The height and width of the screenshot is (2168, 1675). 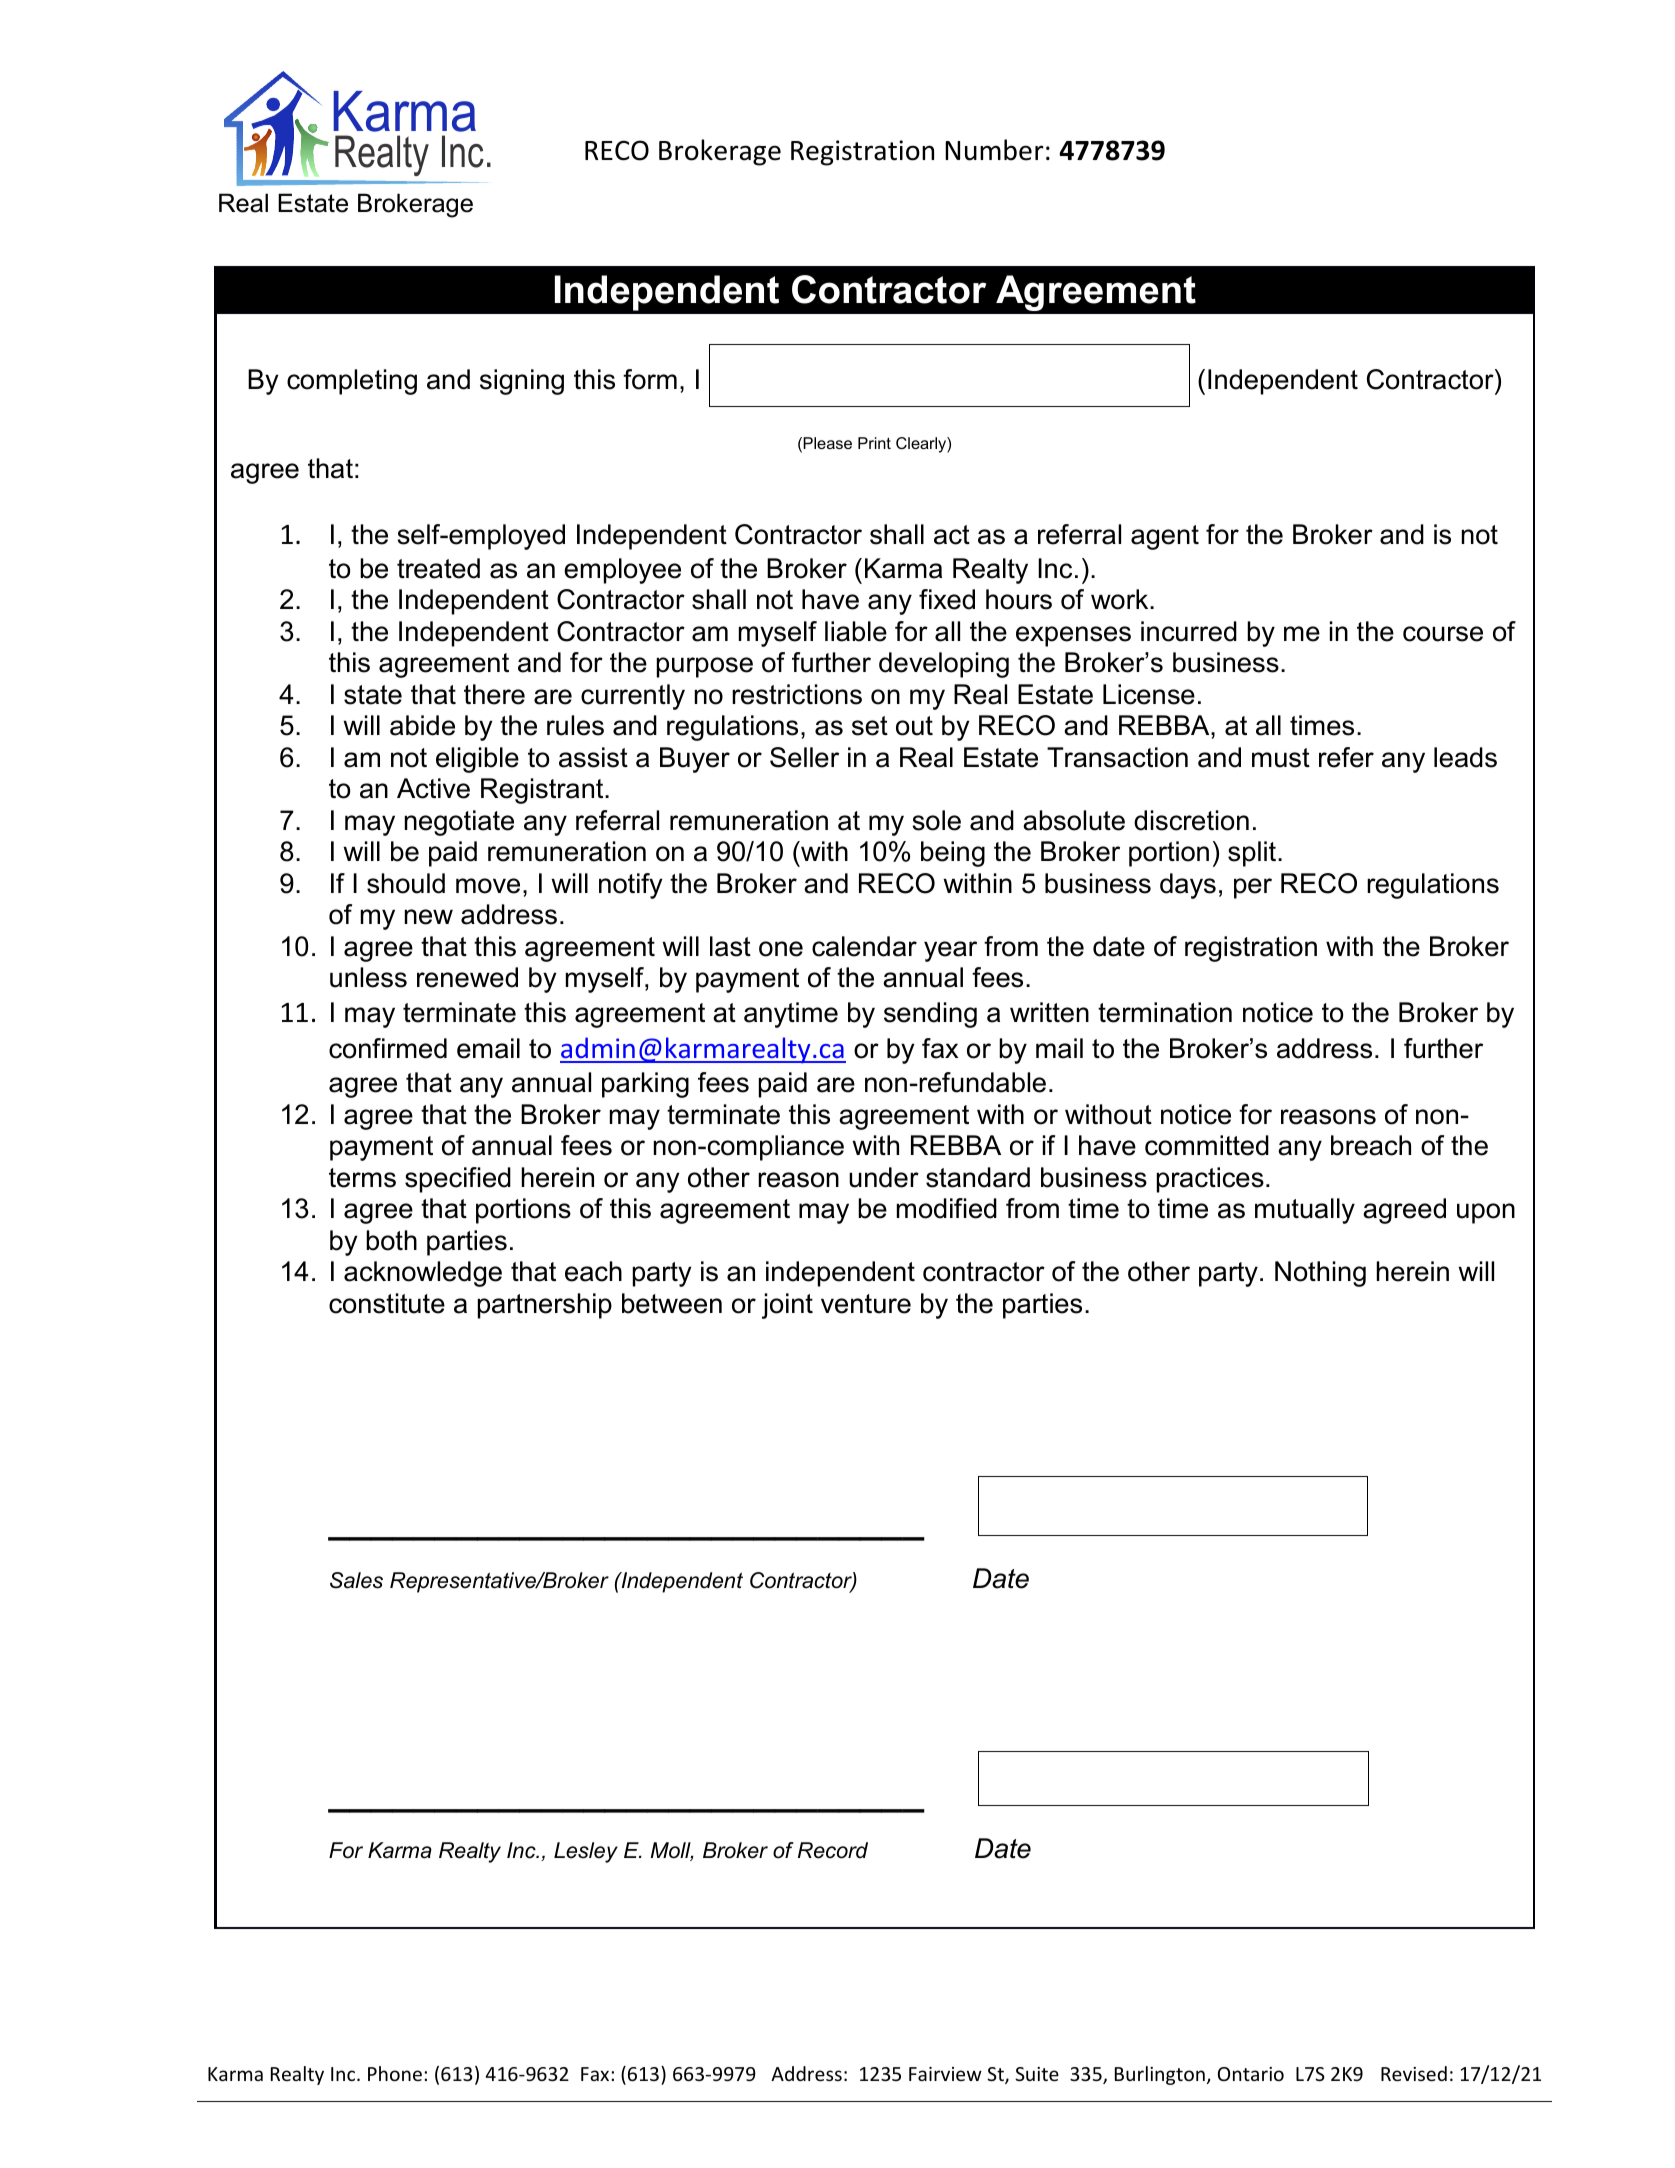 I want to click on Suite, so click(x=1037, y=2074).
